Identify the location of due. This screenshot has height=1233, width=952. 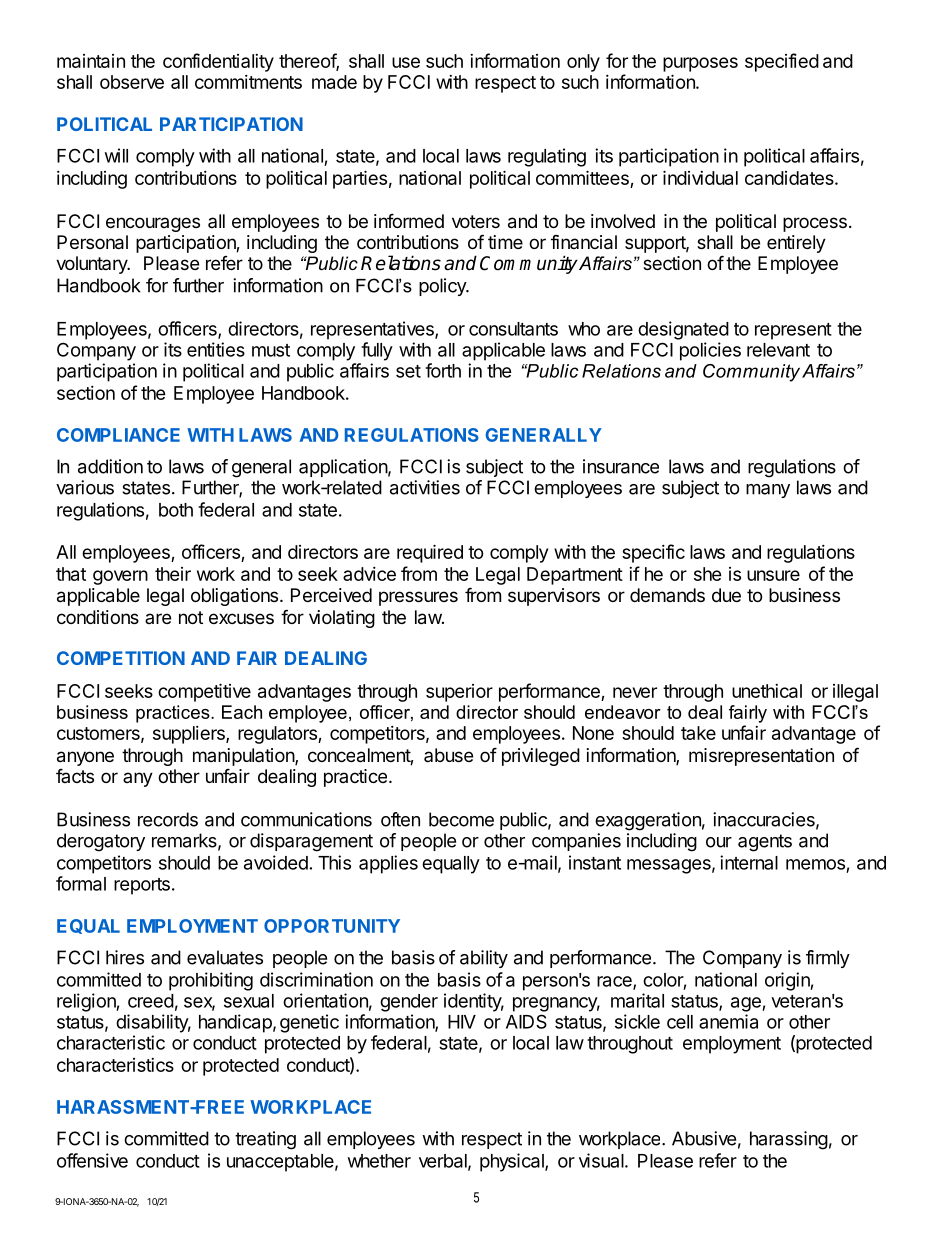
(726, 595).
